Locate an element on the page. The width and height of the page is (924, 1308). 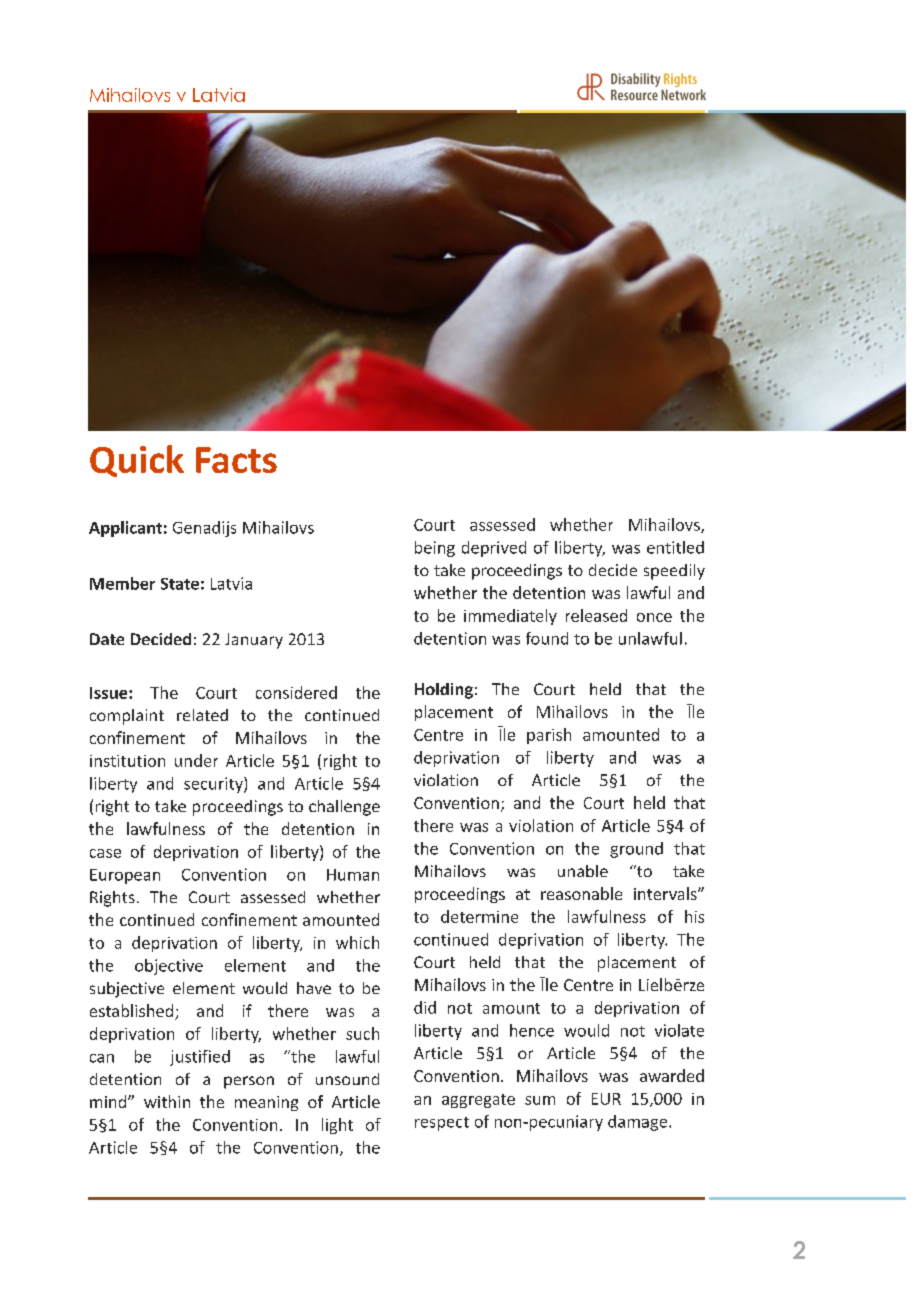
within is located at coordinates (167, 1101).
